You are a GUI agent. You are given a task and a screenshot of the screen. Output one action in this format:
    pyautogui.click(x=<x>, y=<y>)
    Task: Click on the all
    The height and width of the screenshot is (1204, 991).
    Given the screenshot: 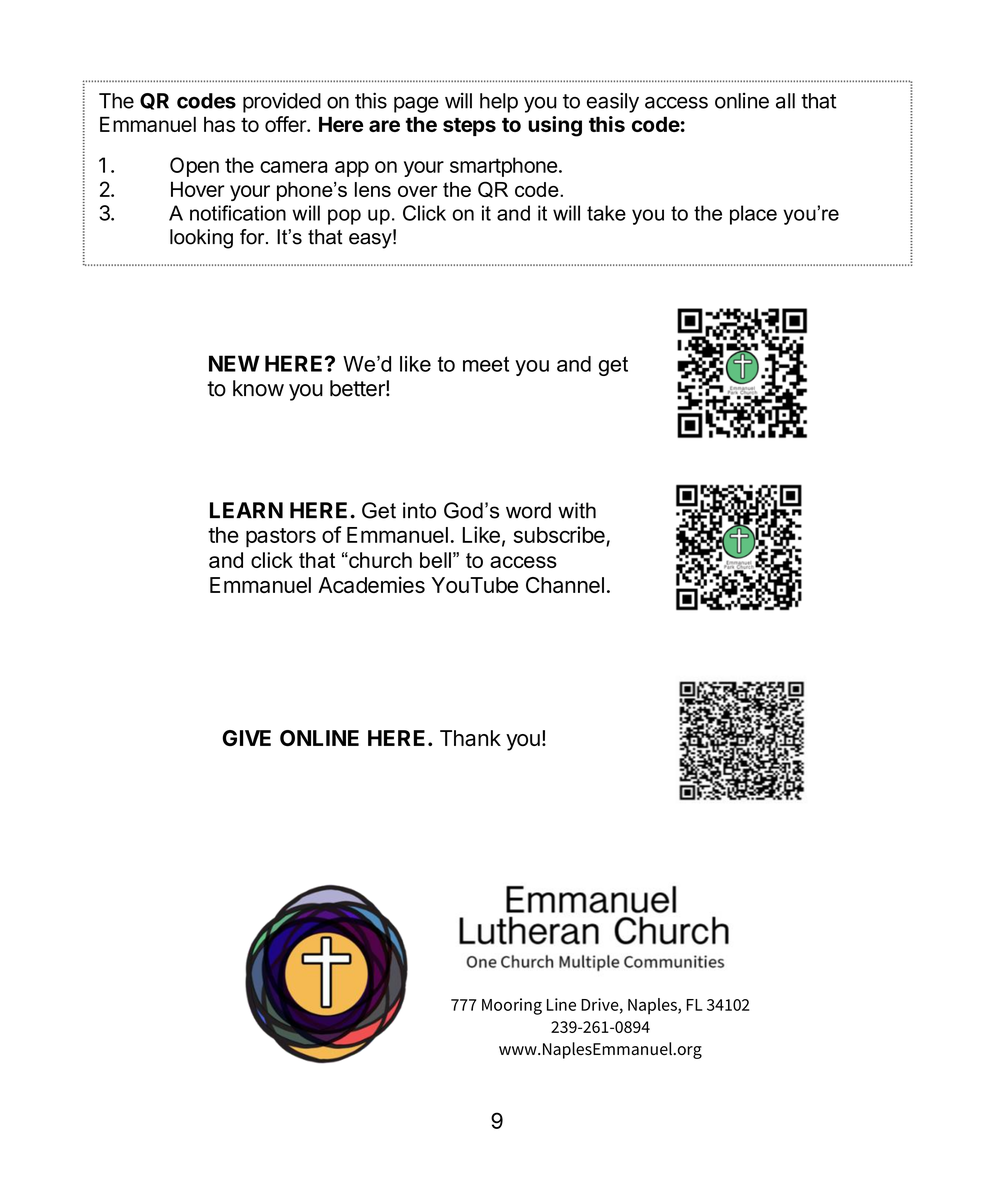 What is the action you would take?
    pyautogui.click(x=785, y=101)
